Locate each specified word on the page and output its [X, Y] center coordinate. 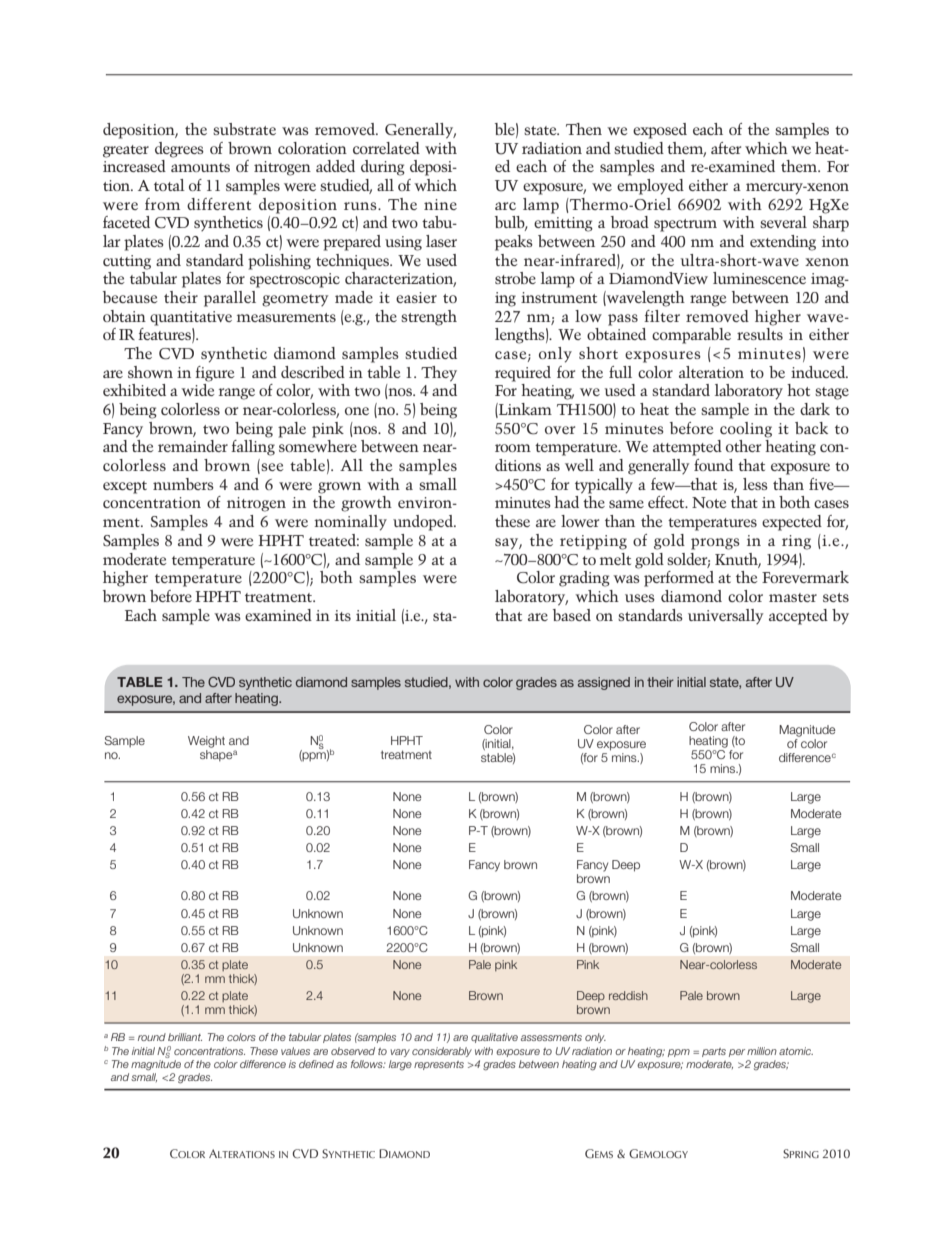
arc [505, 206]
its [343, 615]
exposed [660, 131]
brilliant [185, 1037]
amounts [200, 167]
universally [725, 616]
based [572, 615]
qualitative [494, 1038]
